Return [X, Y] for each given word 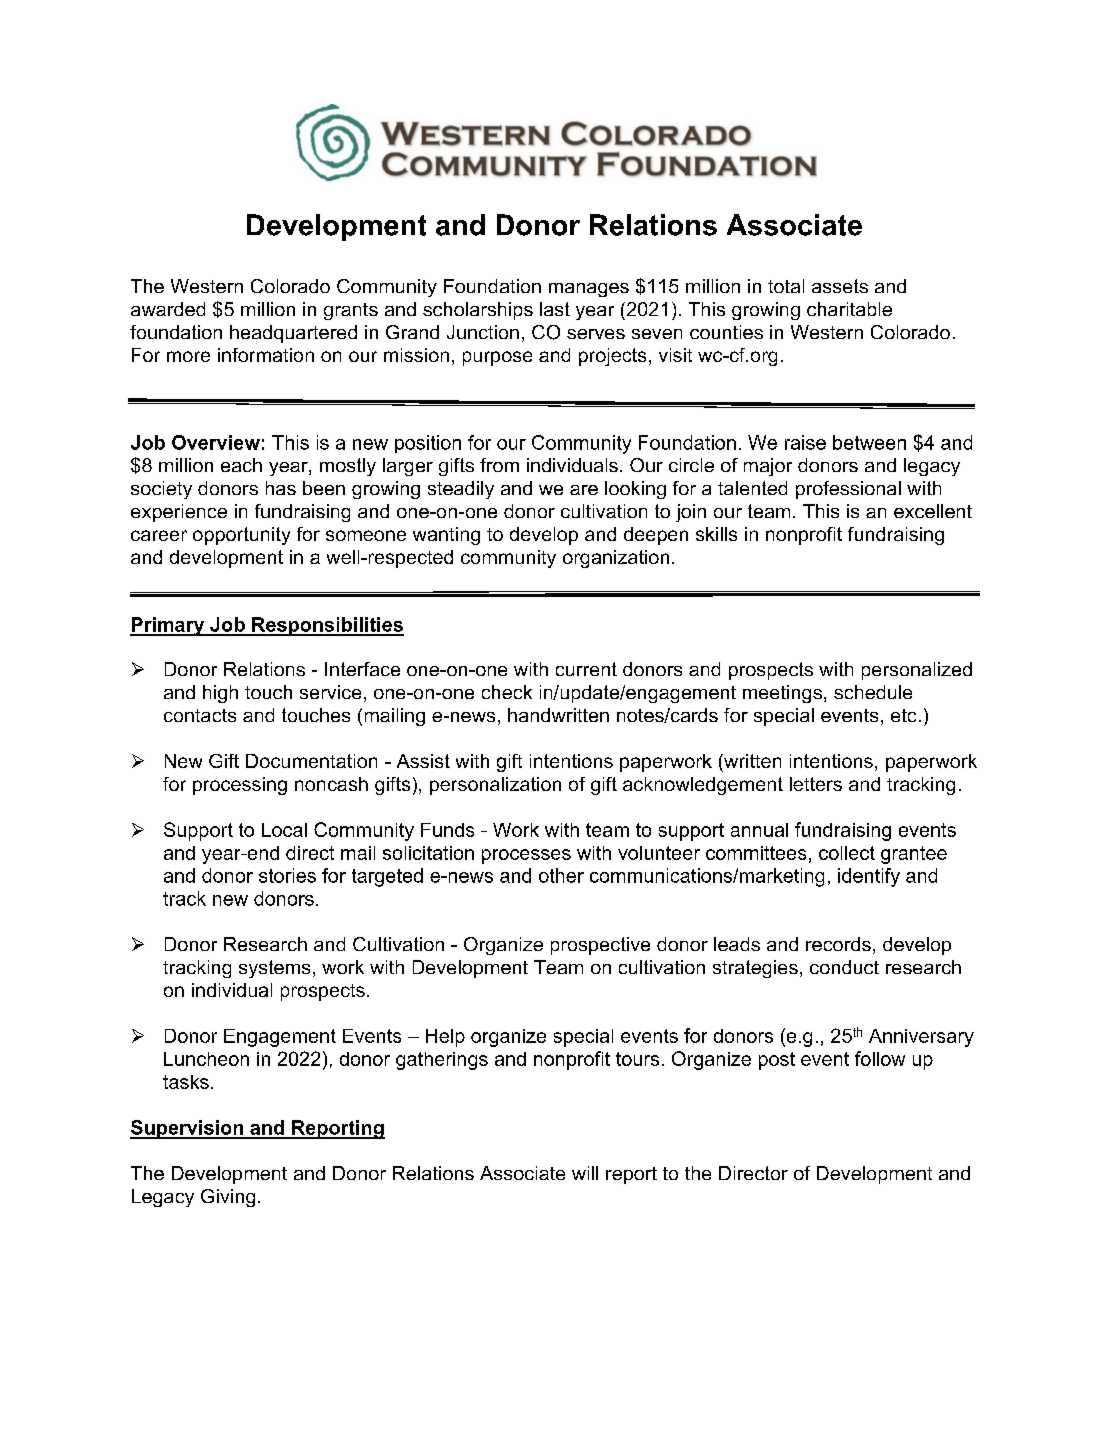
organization [616, 559]
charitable [849, 309]
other [561, 875]
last [555, 309]
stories [287, 875]
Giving [228, 1198]
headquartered [293, 334]
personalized [917, 671]
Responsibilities [327, 626]
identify [869, 877]
